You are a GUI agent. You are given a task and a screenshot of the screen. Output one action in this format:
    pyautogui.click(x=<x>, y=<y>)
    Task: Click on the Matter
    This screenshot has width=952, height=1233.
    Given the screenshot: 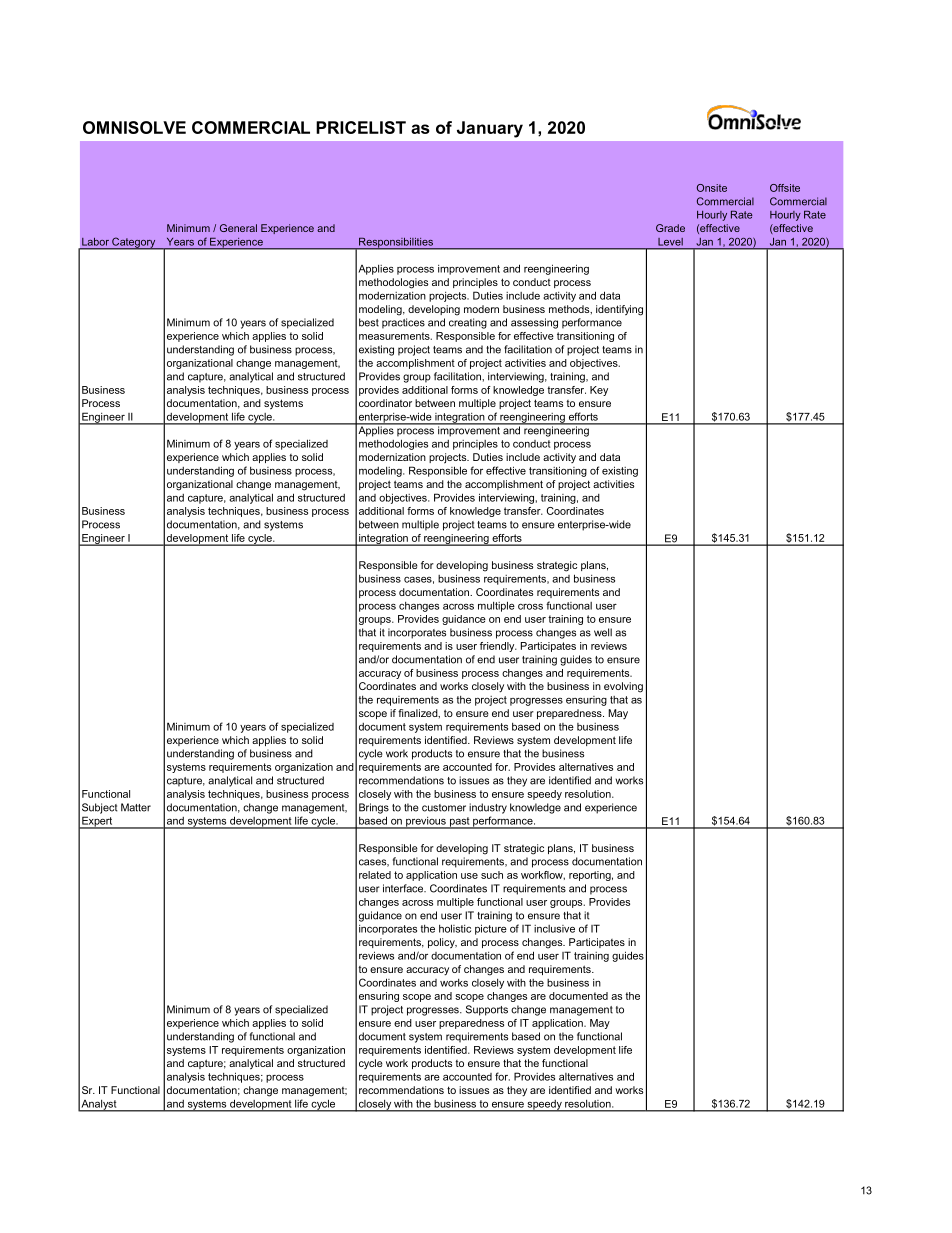 What is the action you would take?
    pyautogui.click(x=136, y=807)
